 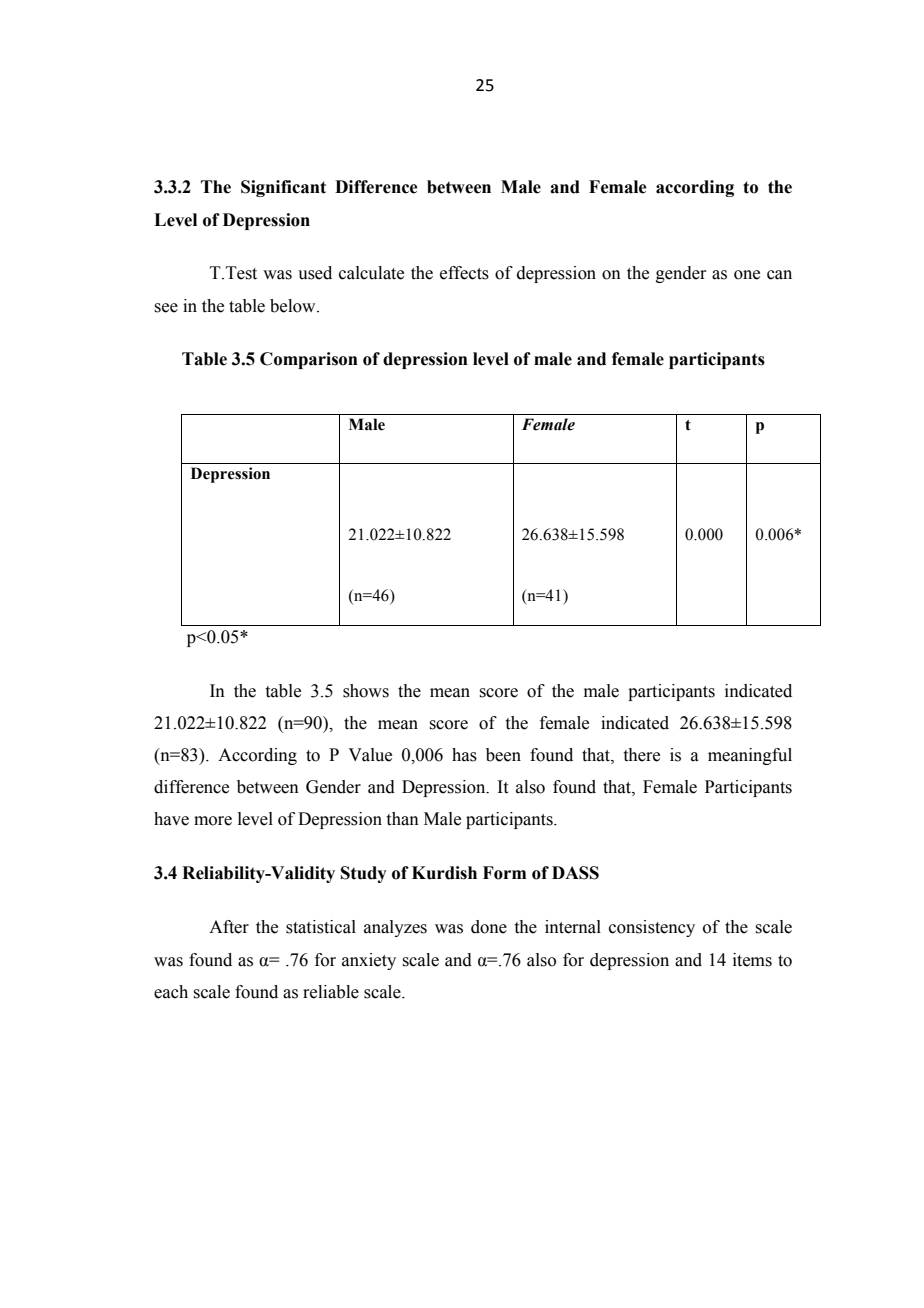 I want to click on After, so click(x=229, y=927).
